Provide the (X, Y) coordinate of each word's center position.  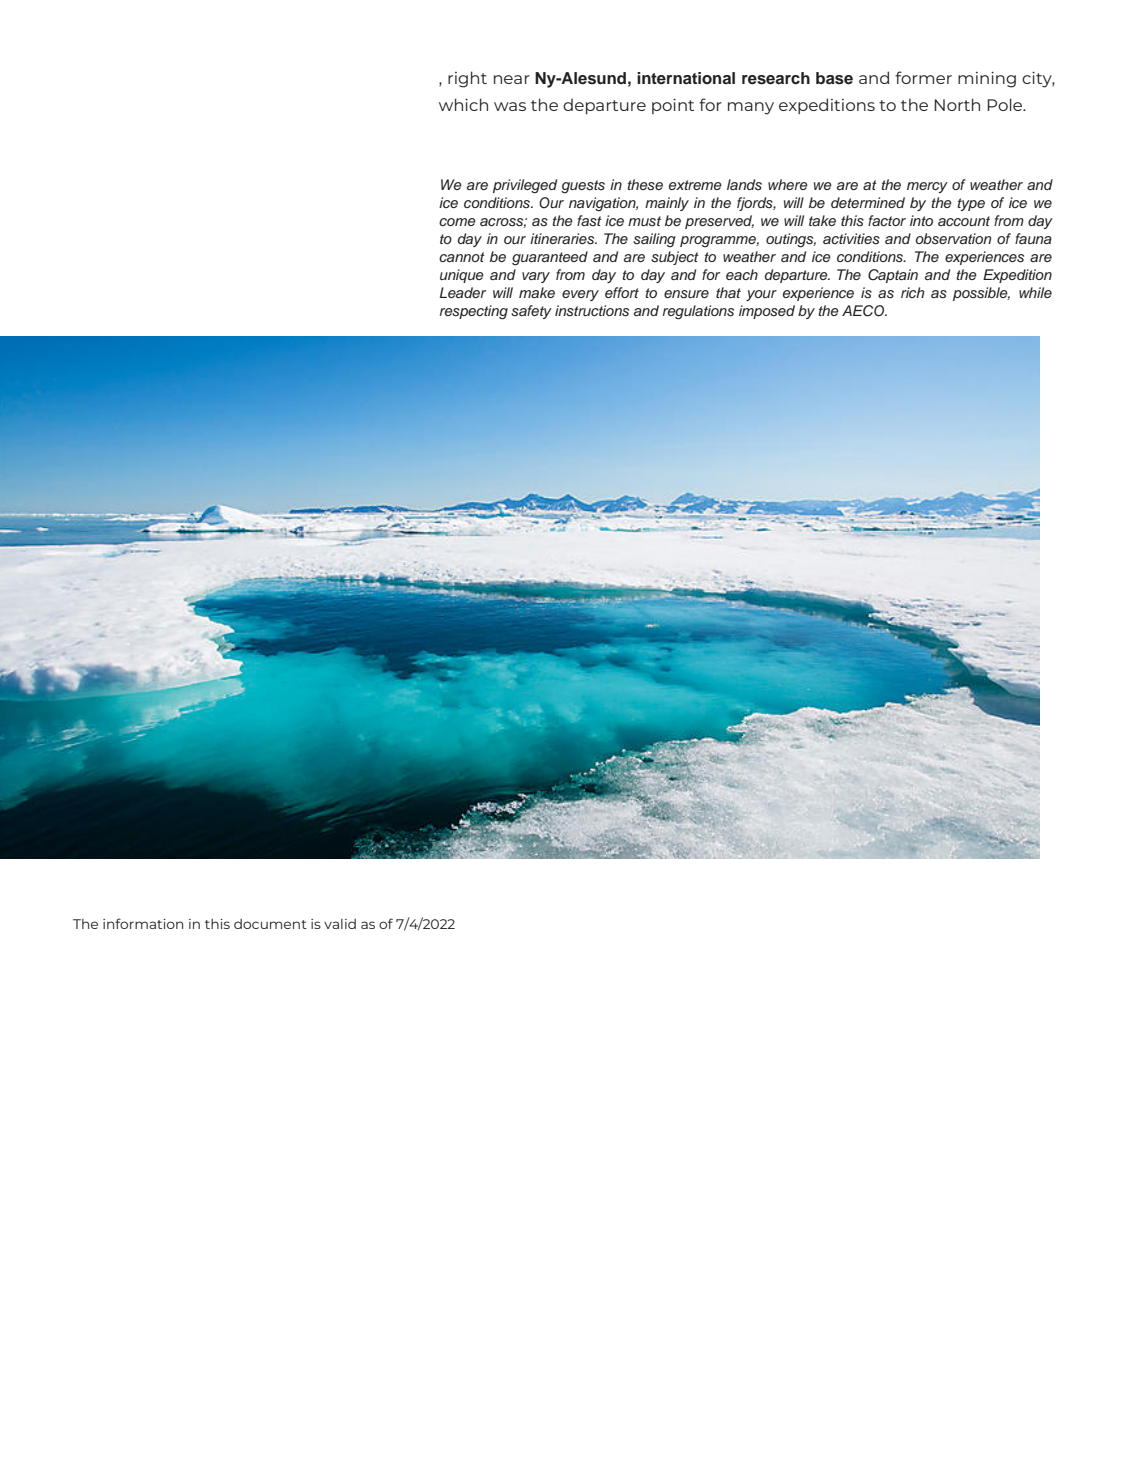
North (957, 104)
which (463, 104)
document (270, 924)
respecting (474, 312)
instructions (592, 311)
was (510, 106)
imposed (767, 312)
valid (340, 924)
